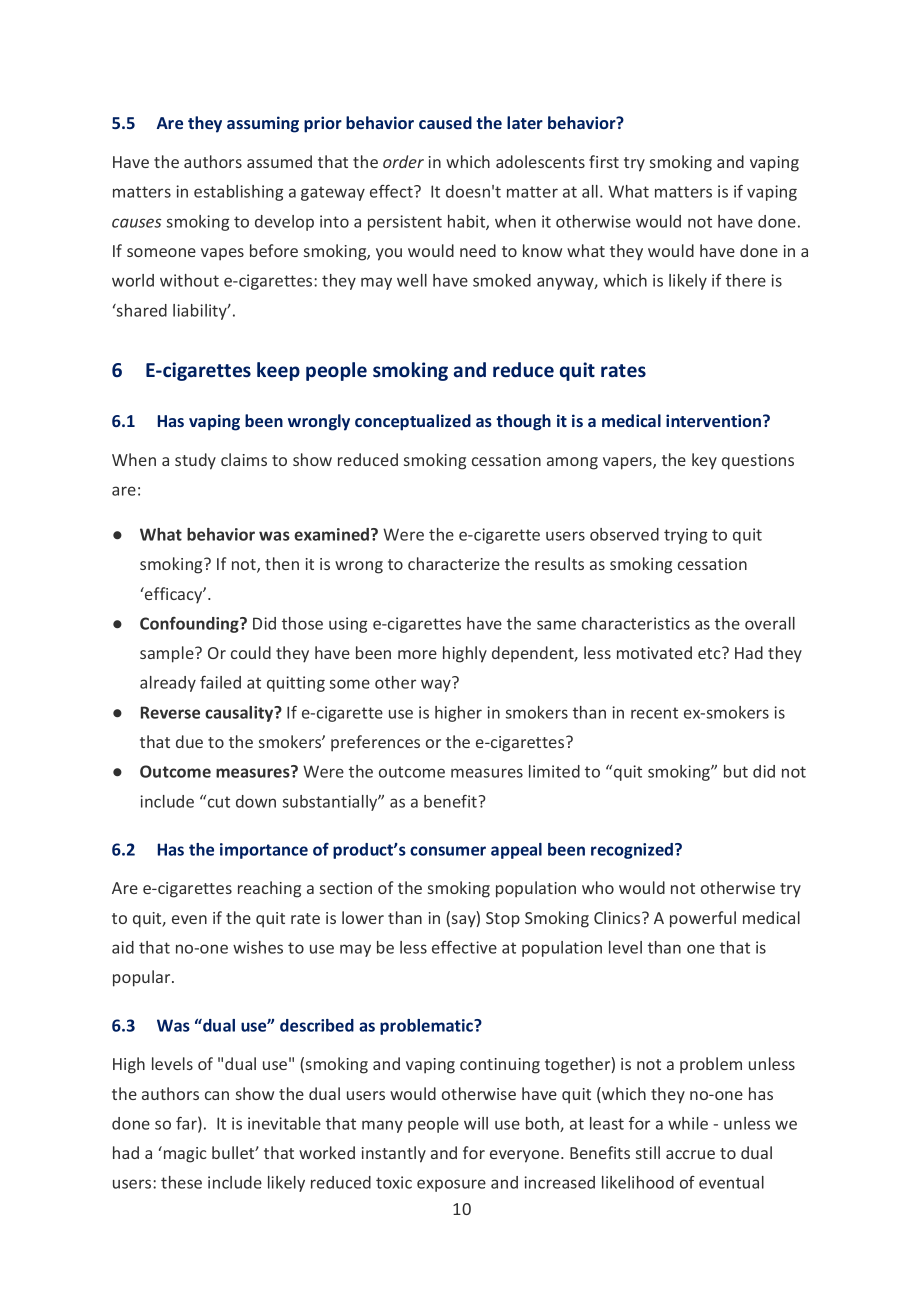  Describe the element at coordinates (604, 161) in the screenshot. I see `first` at that location.
